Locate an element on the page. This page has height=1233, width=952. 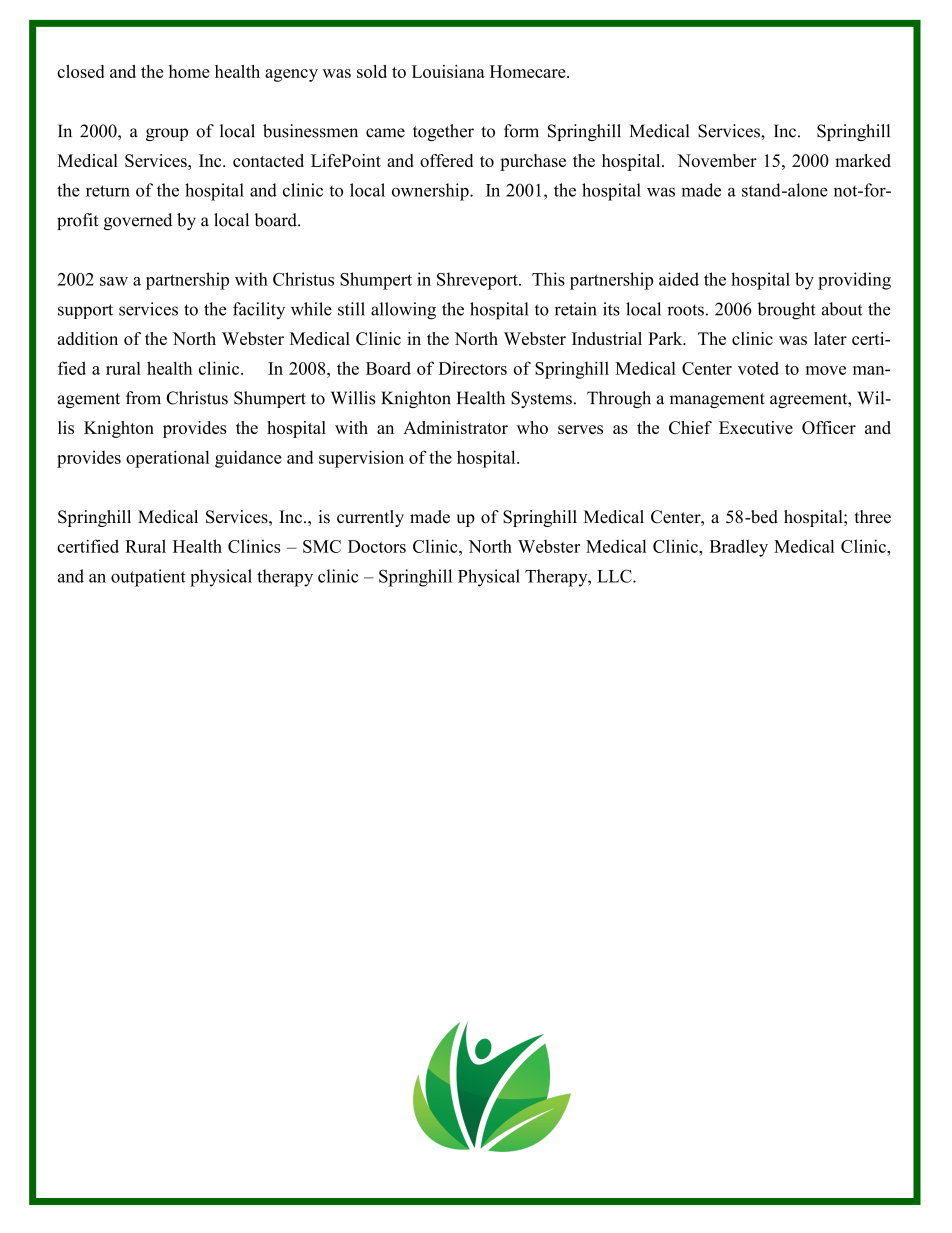
Bradley is located at coordinates (739, 548).
